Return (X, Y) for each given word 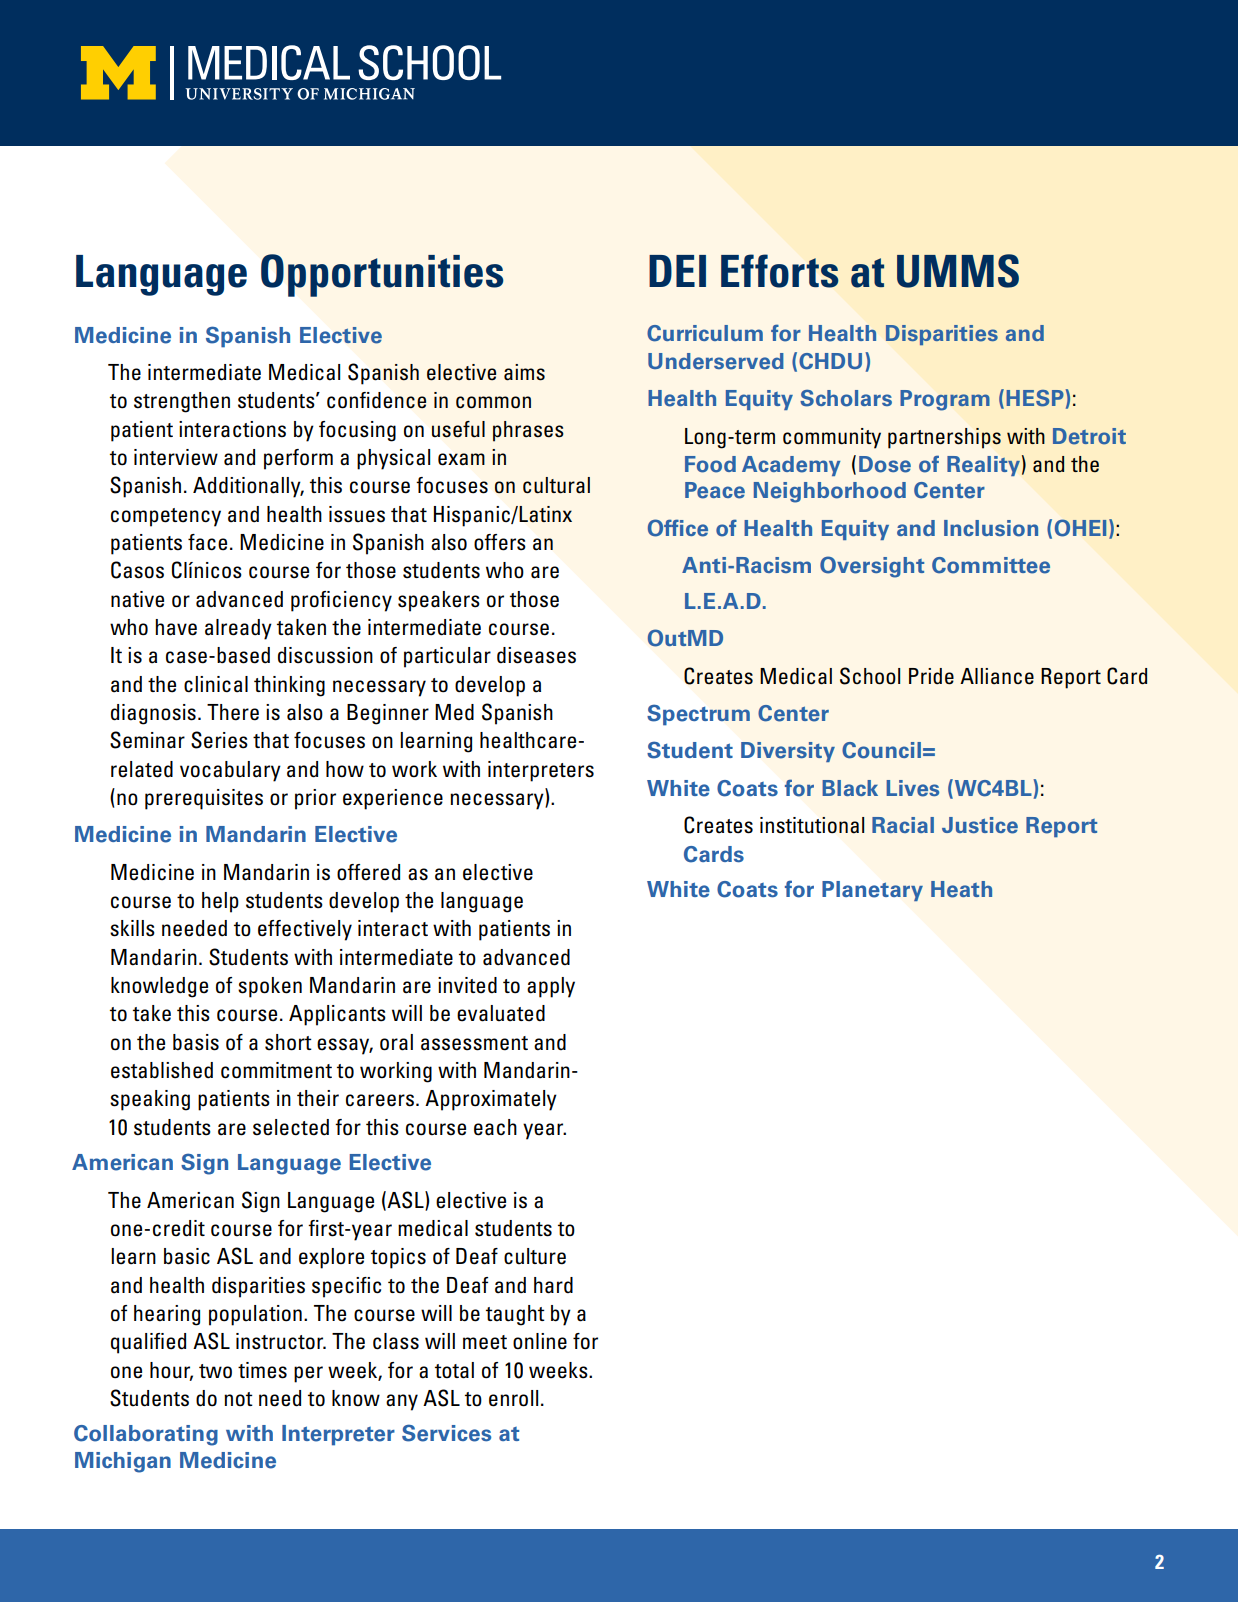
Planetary (872, 891)
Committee (991, 565)
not (238, 1399)
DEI (677, 271)
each (495, 1127)
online (540, 1341)
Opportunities (382, 275)
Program (945, 400)
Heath (961, 889)
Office (678, 528)
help (220, 902)
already (238, 629)
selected (291, 1127)
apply (551, 987)
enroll (513, 1398)
